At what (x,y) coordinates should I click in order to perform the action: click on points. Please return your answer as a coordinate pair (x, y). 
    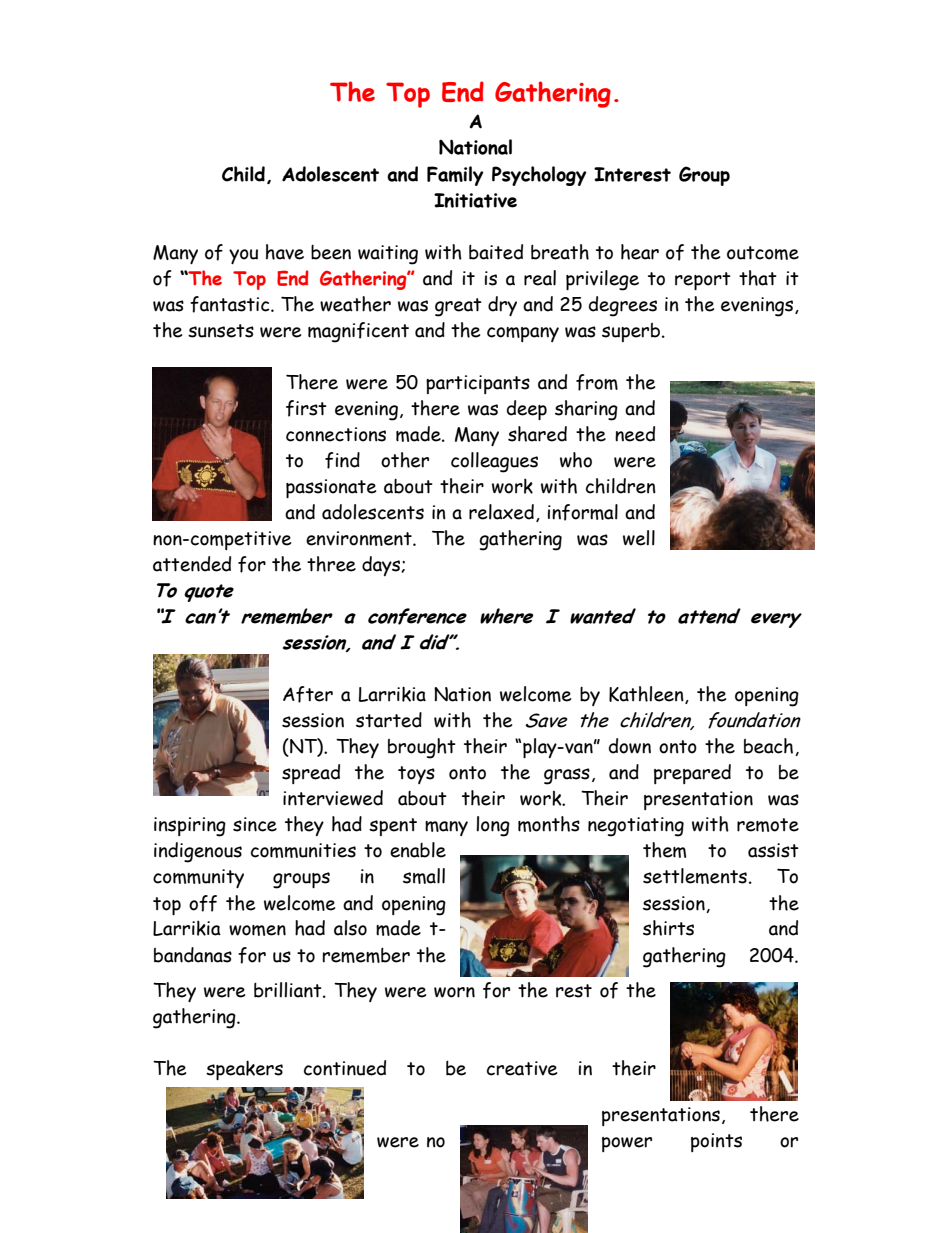
    Looking at the image, I should click on (716, 1142).
